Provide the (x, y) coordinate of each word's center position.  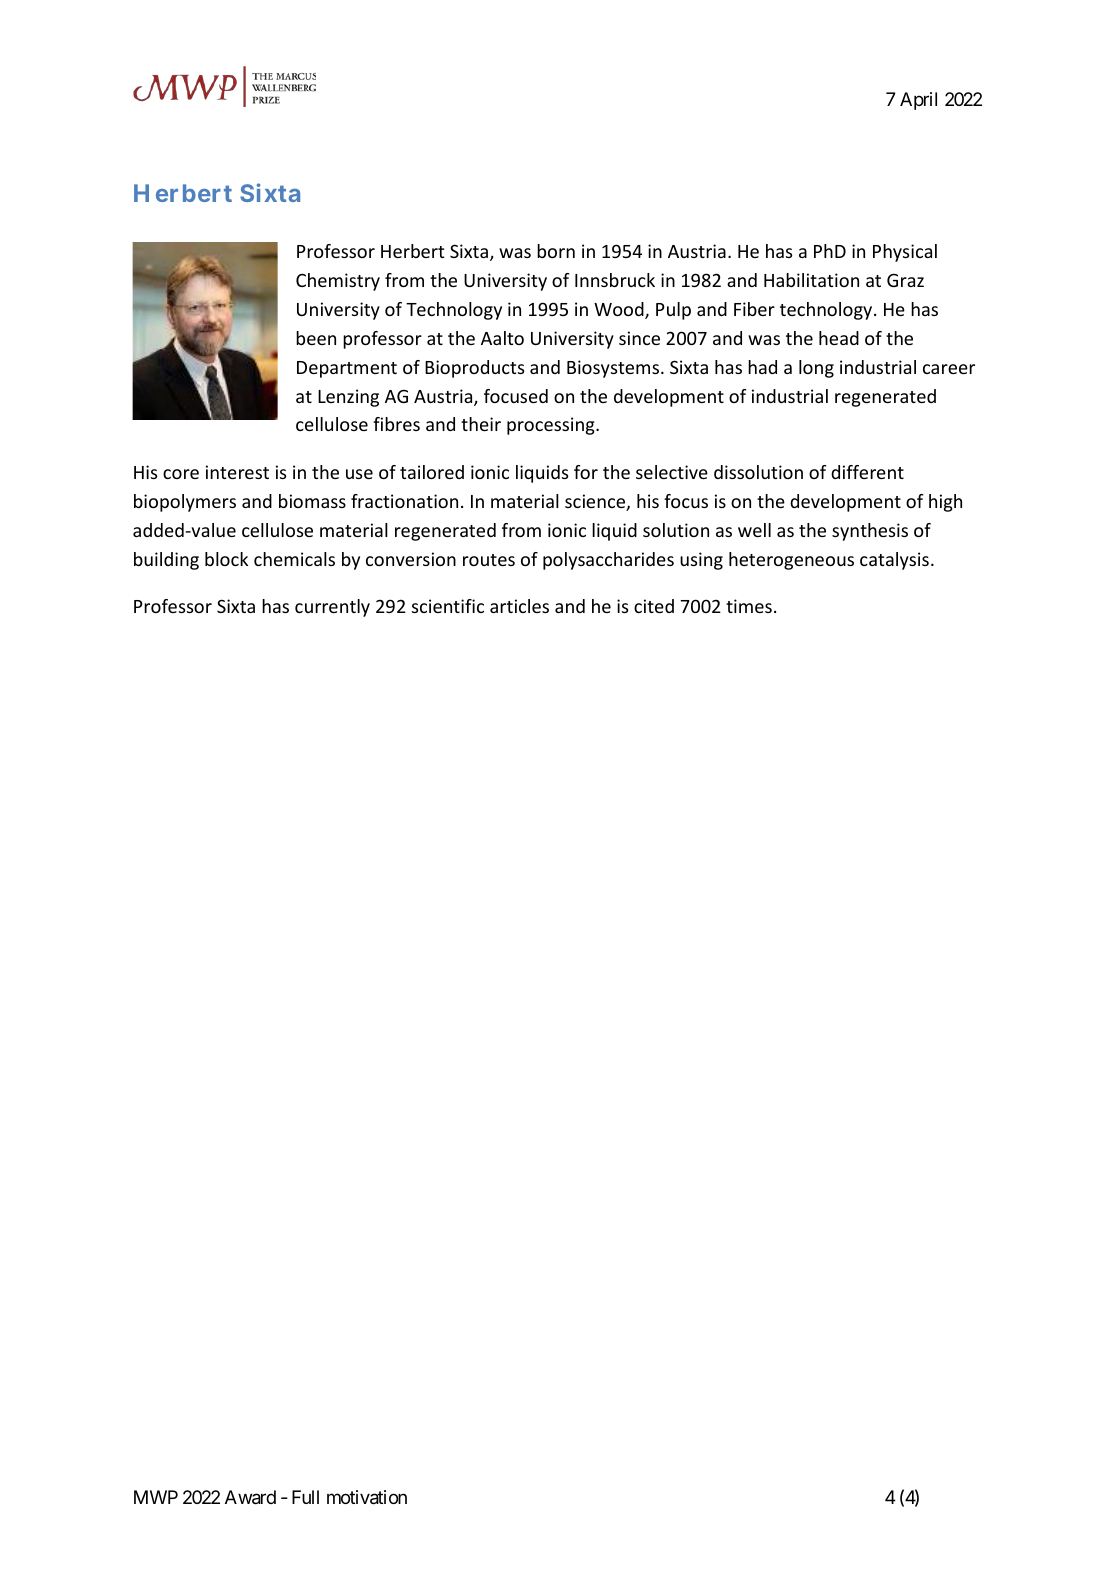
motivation (367, 1497)
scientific (448, 606)
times (749, 606)
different (867, 472)
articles (519, 606)
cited (654, 606)
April (918, 101)
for (586, 472)
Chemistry (338, 282)
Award (250, 1497)
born (556, 251)
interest (237, 472)
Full (305, 1497)
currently (332, 608)
